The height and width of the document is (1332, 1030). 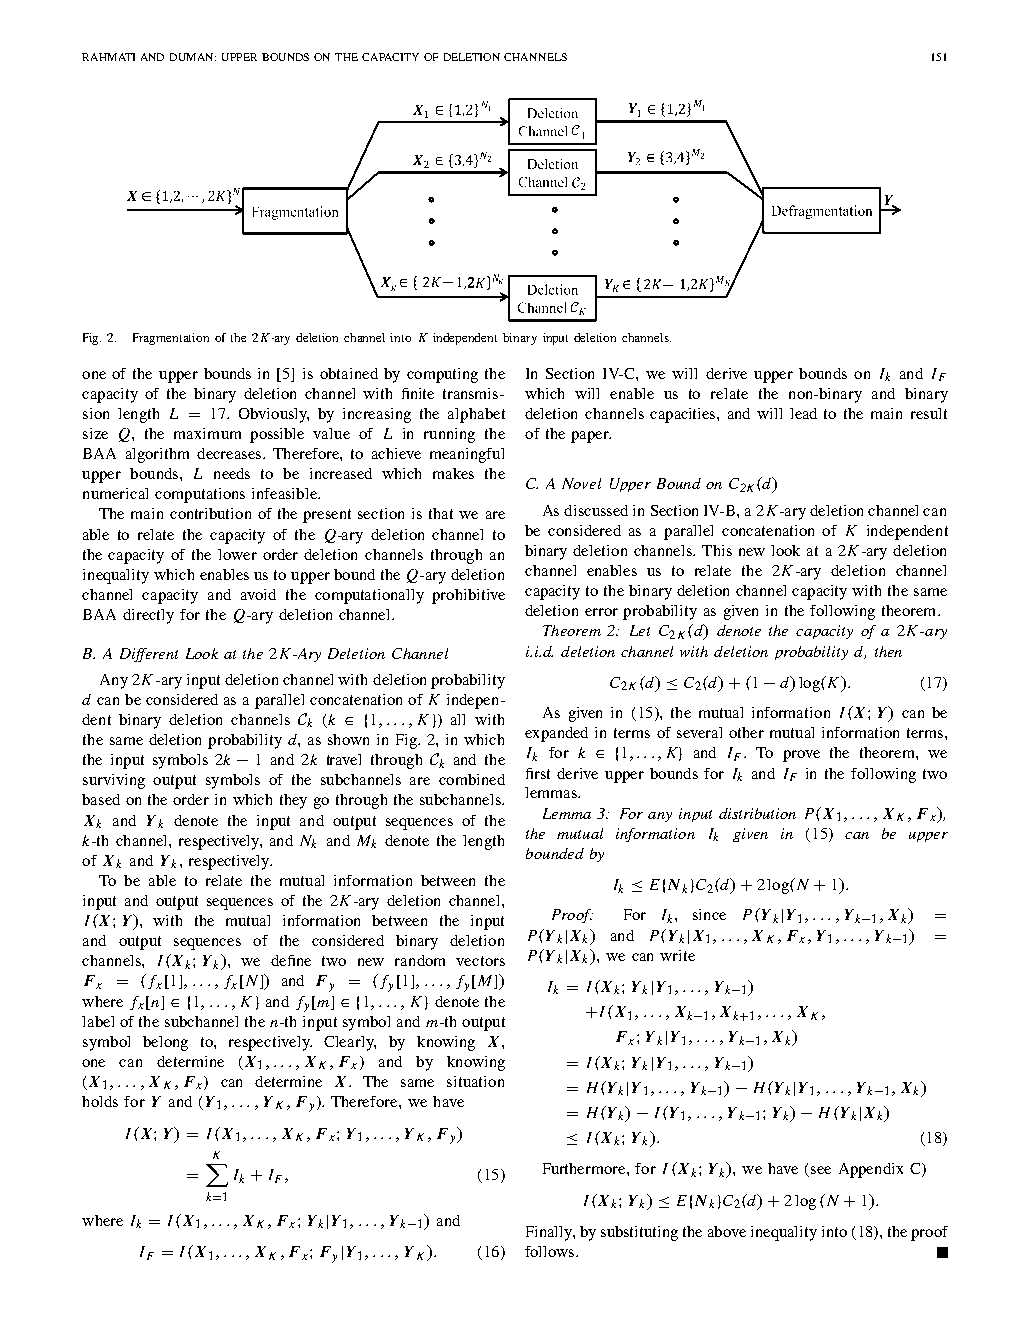 I want to click on first, so click(x=538, y=773).
